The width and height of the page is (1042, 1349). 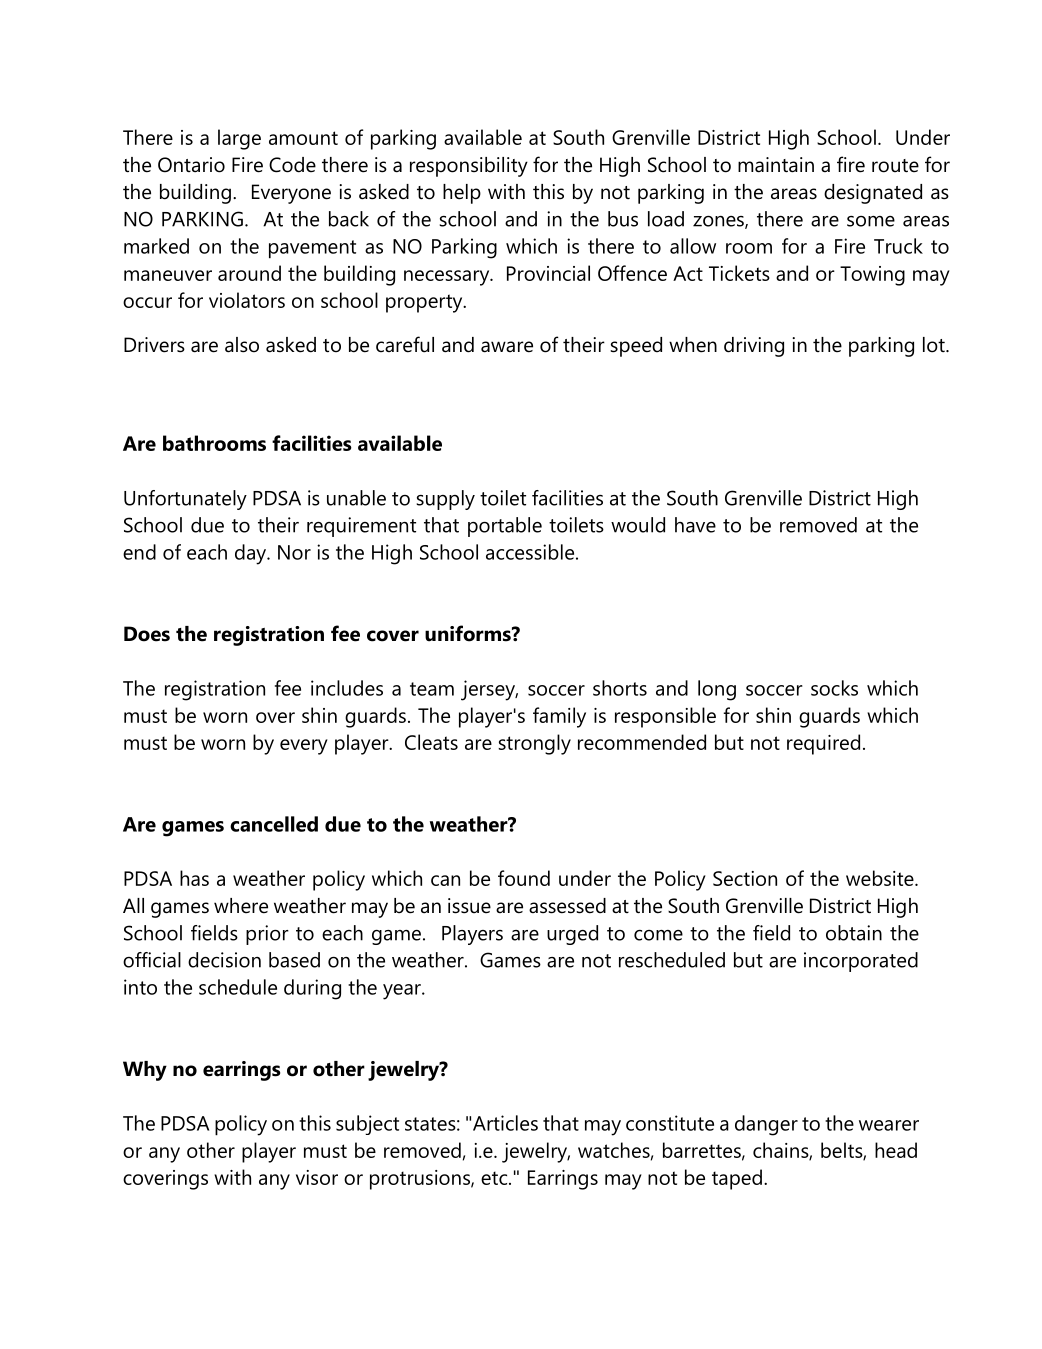 What do you see at coordinates (505, 1123) in the page?
I see `Articles` at bounding box center [505, 1123].
